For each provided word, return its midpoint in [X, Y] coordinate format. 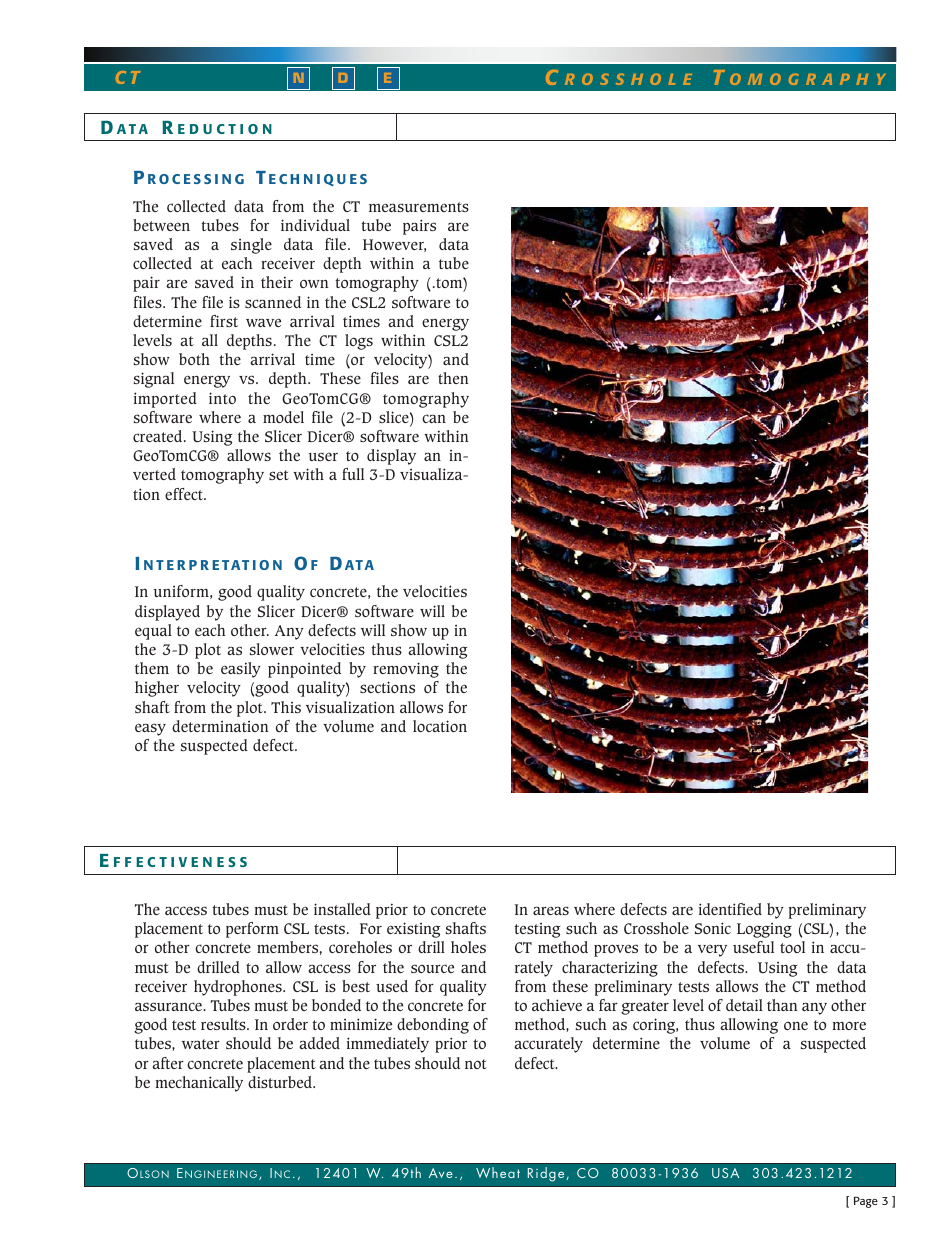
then [453, 378]
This [286, 707]
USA [725, 1173]
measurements [419, 207]
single [251, 246]
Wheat [498, 1172]
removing [406, 670]
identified [730, 909]
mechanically [199, 1084]
